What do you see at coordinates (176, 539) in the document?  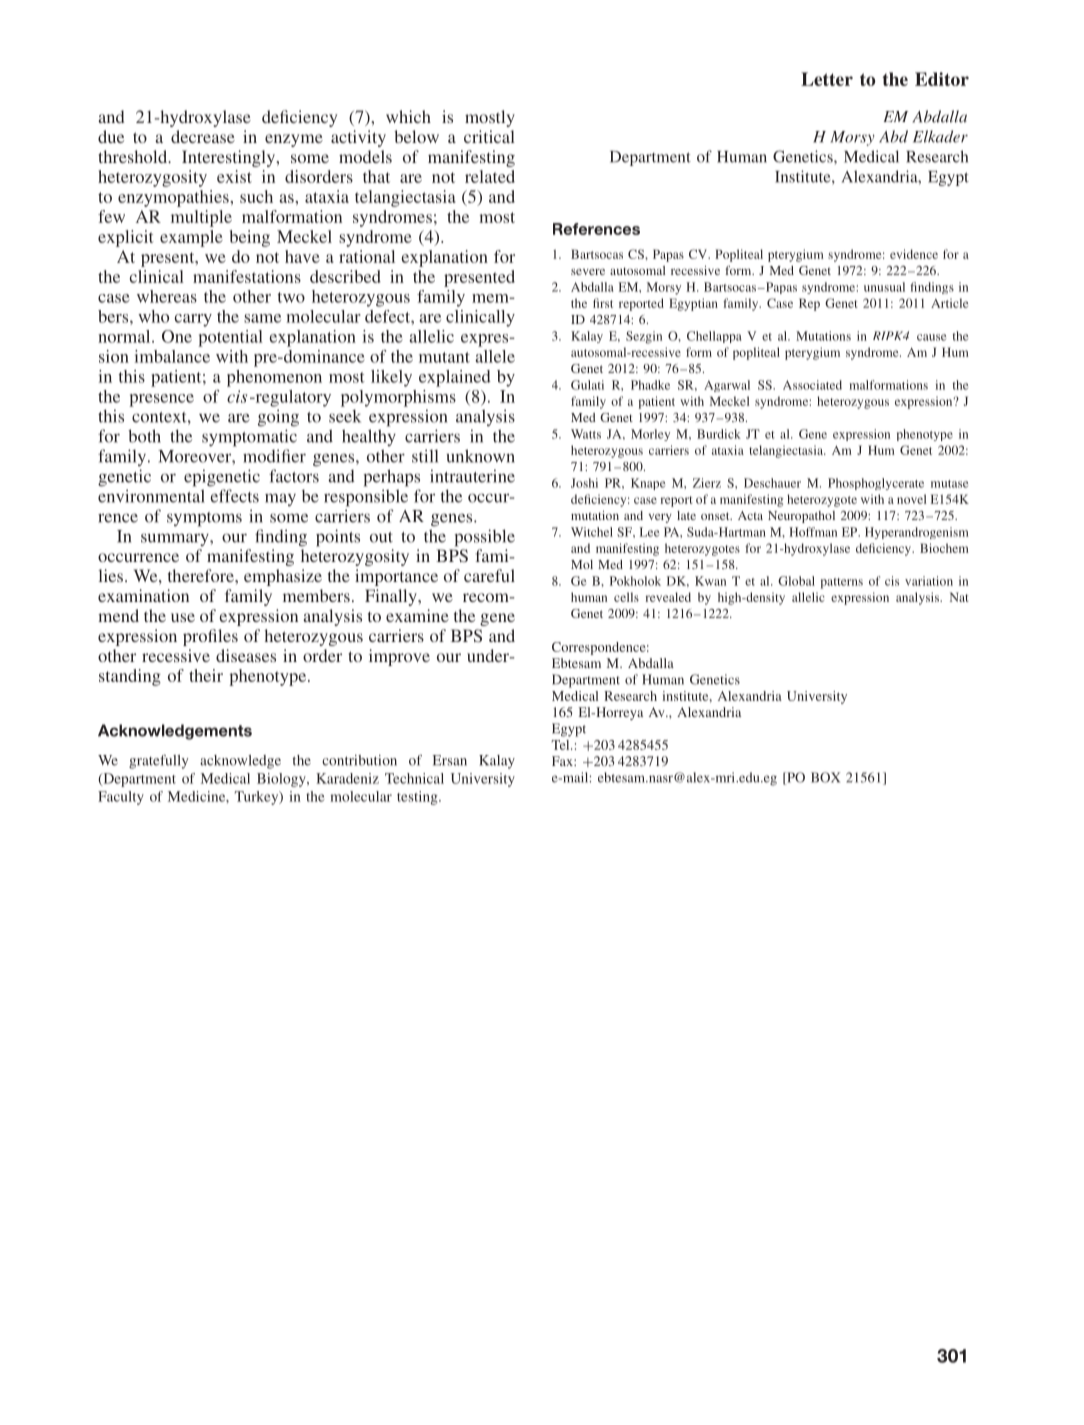 I see `summary` at bounding box center [176, 539].
